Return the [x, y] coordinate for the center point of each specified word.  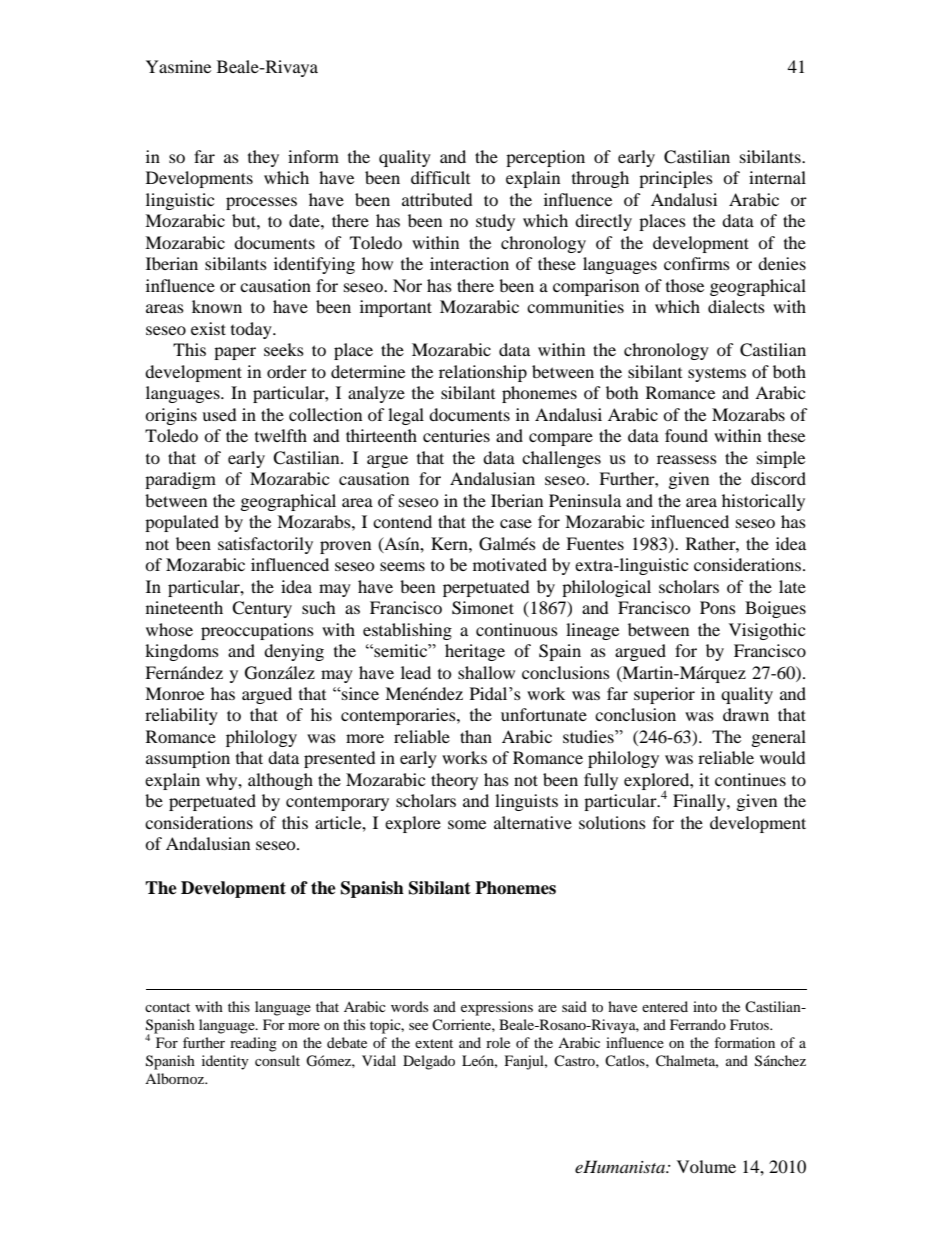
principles [676, 179]
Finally [700, 802]
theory [454, 781]
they [263, 158]
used [219, 414]
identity [225, 1062]
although [280, 781]
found [686, 435]
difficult [440, 177]
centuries [456, 435]
